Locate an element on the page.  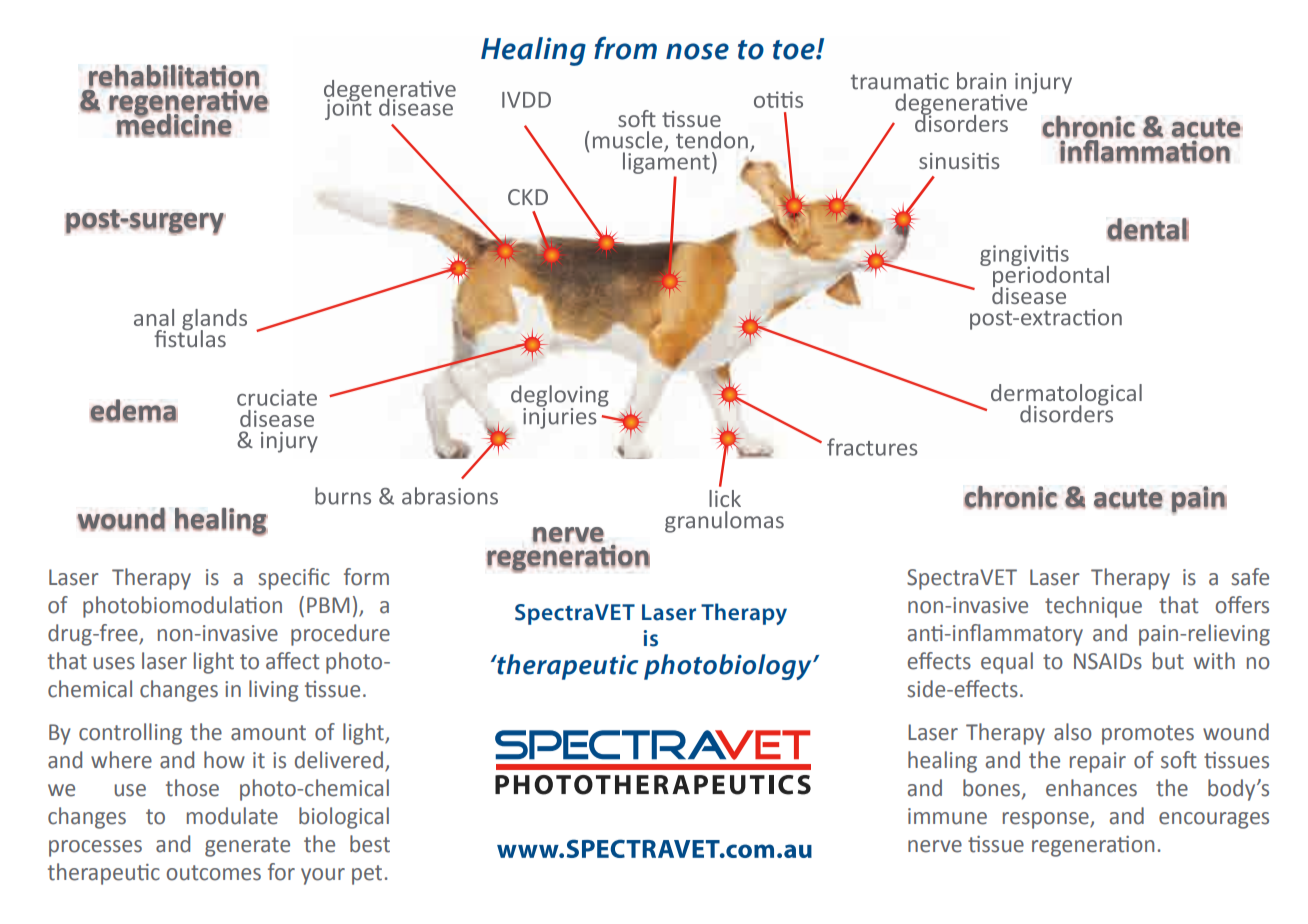
from is located at coordinates (625, 48).
